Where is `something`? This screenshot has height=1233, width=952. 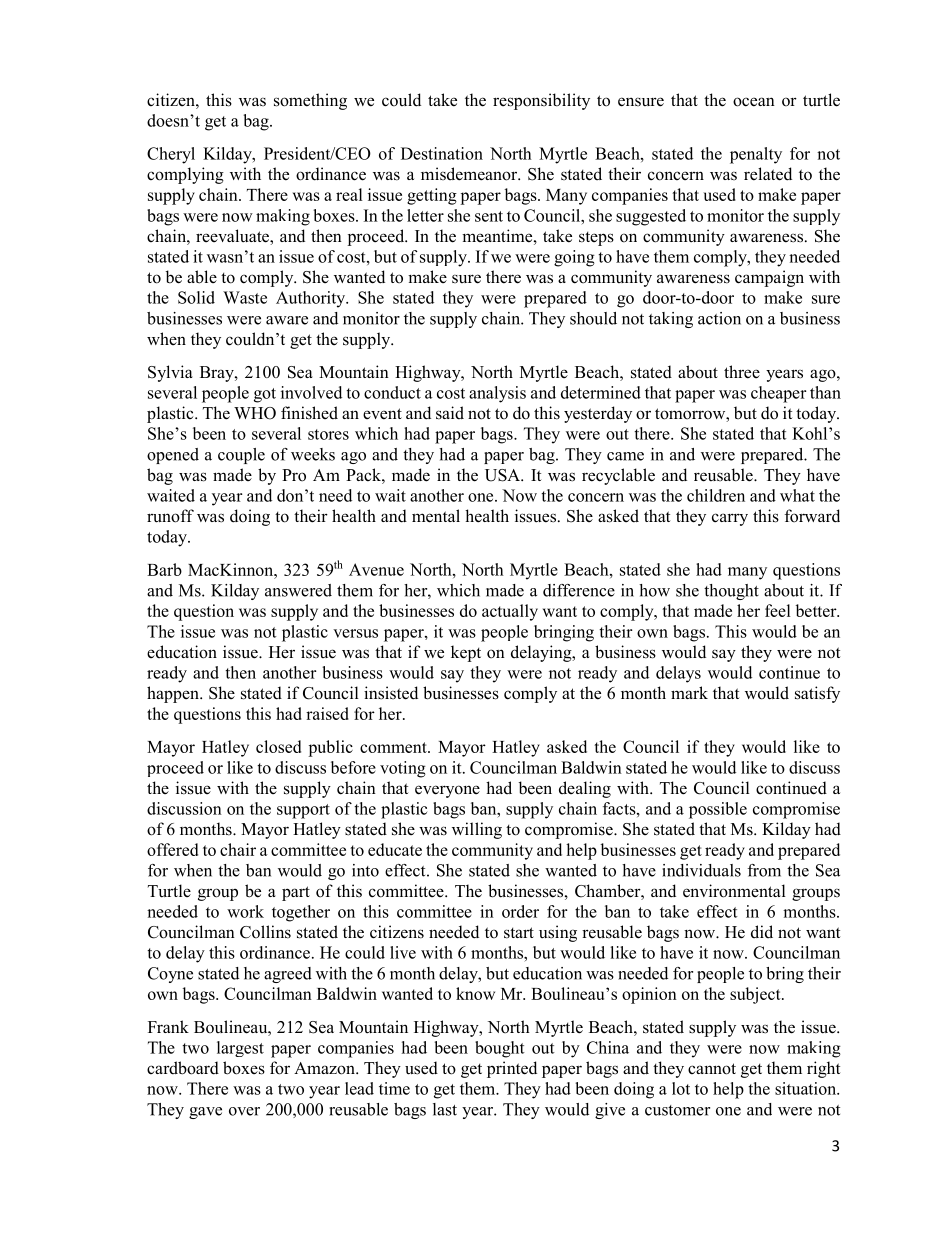 something is located at coordinates (310, 101).
